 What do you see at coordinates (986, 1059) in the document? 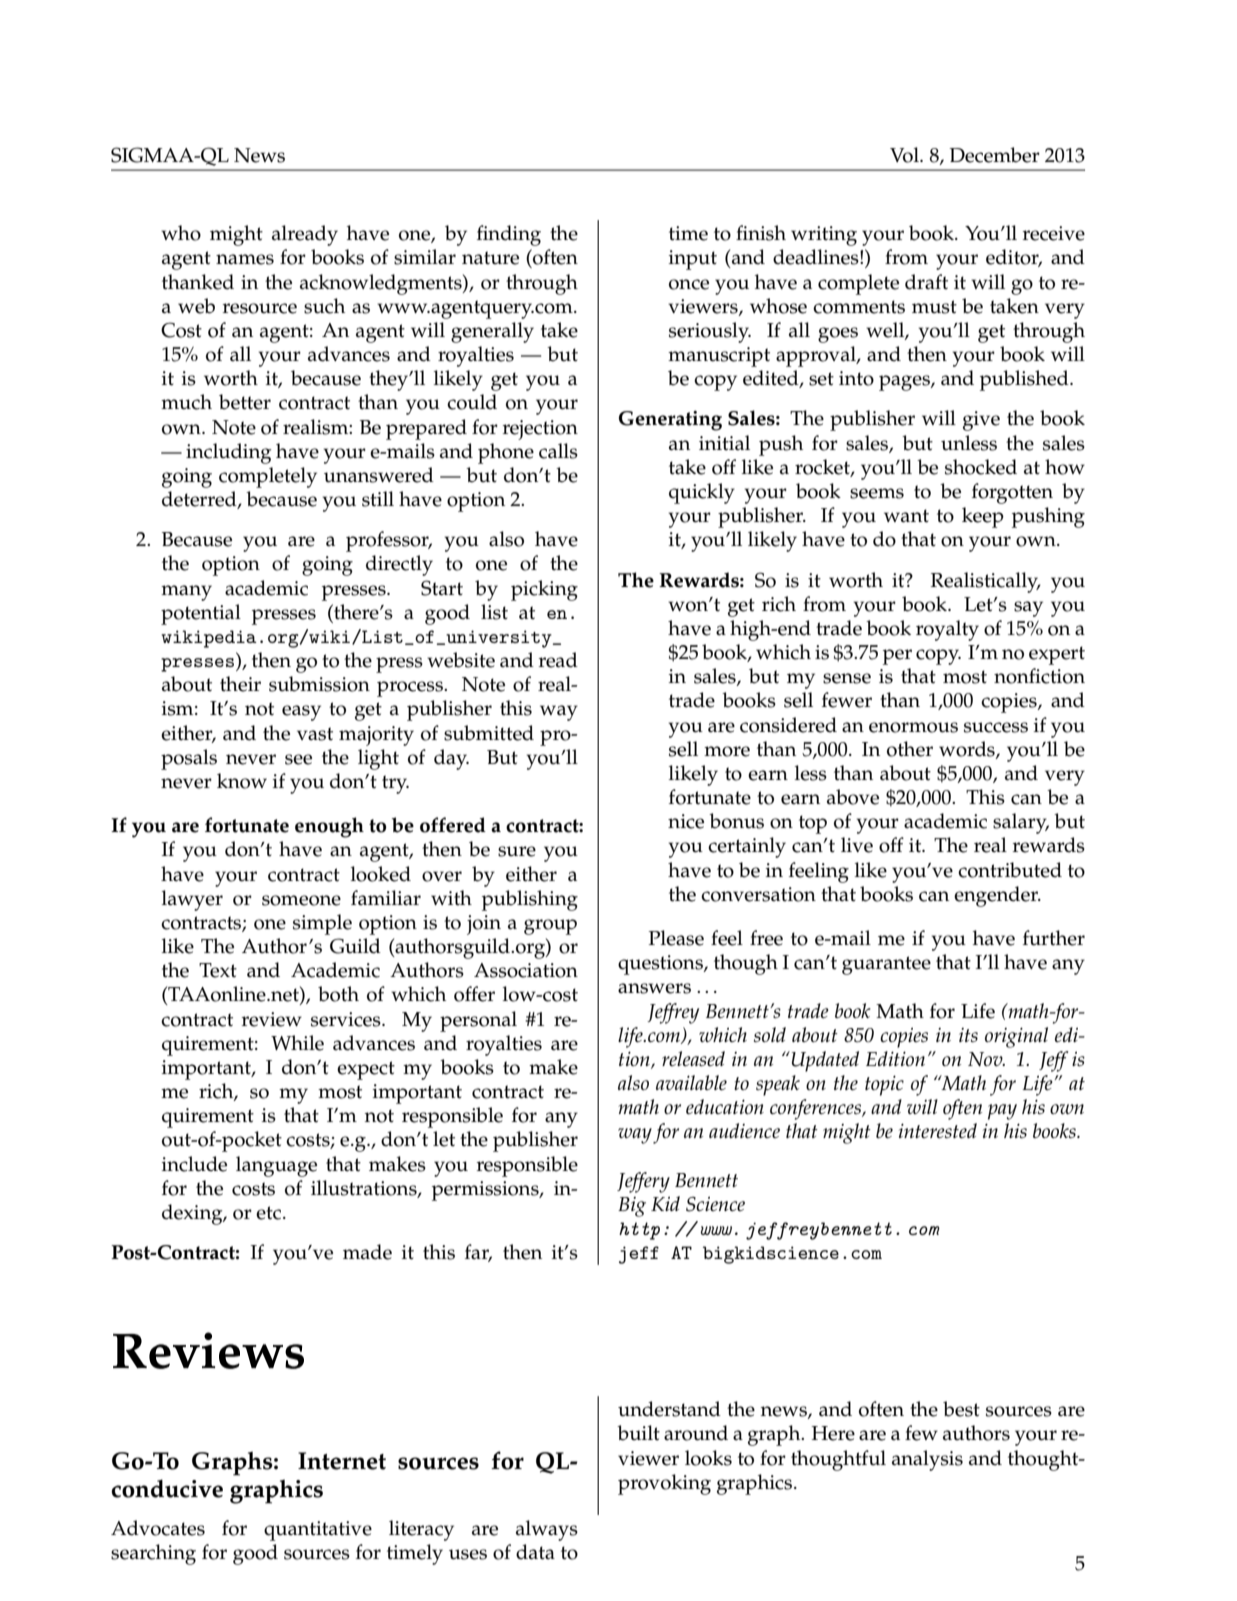
I see `Nov` at bounding box center [986, 1059].
